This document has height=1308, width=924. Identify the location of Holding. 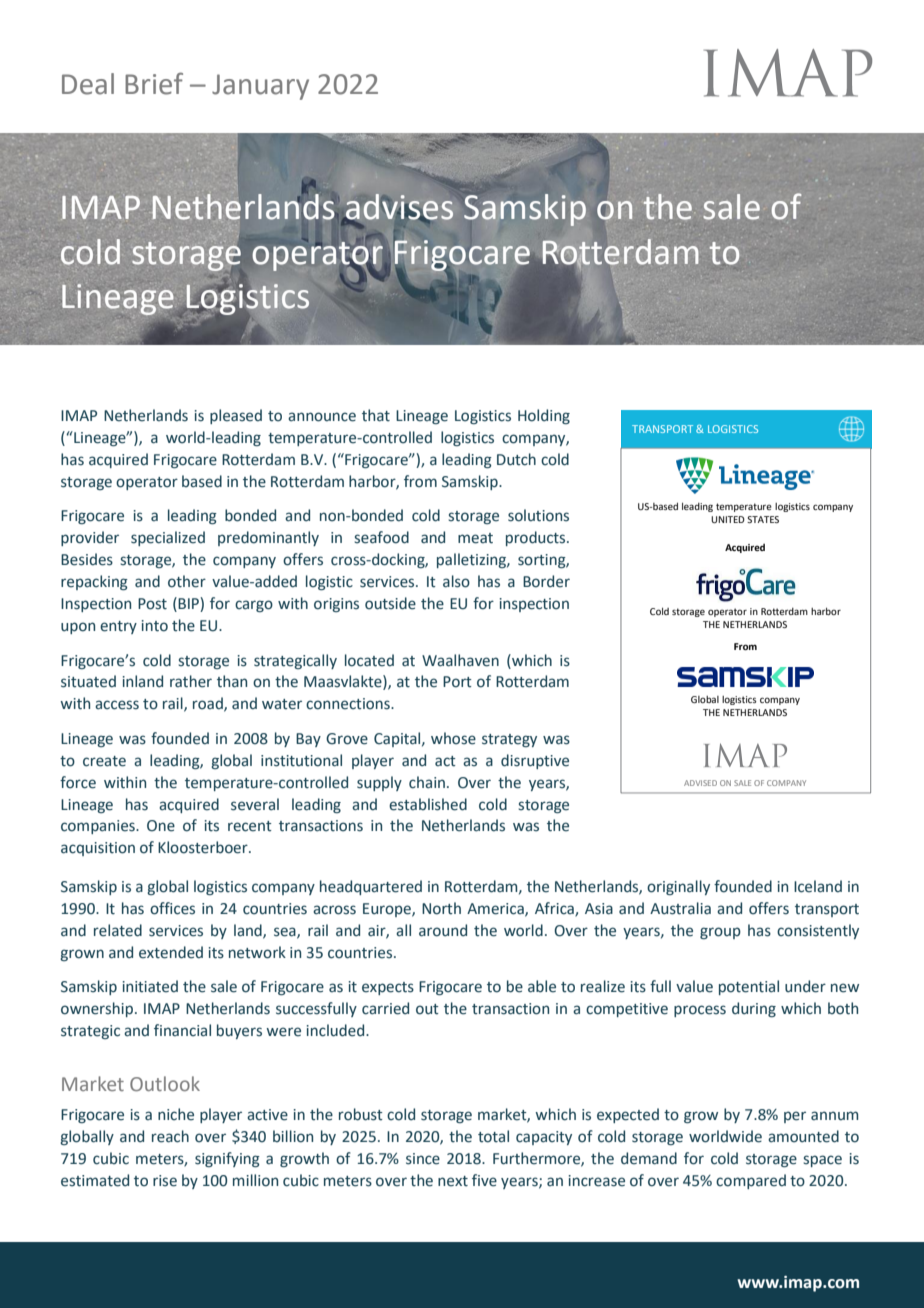
(544, 416).
